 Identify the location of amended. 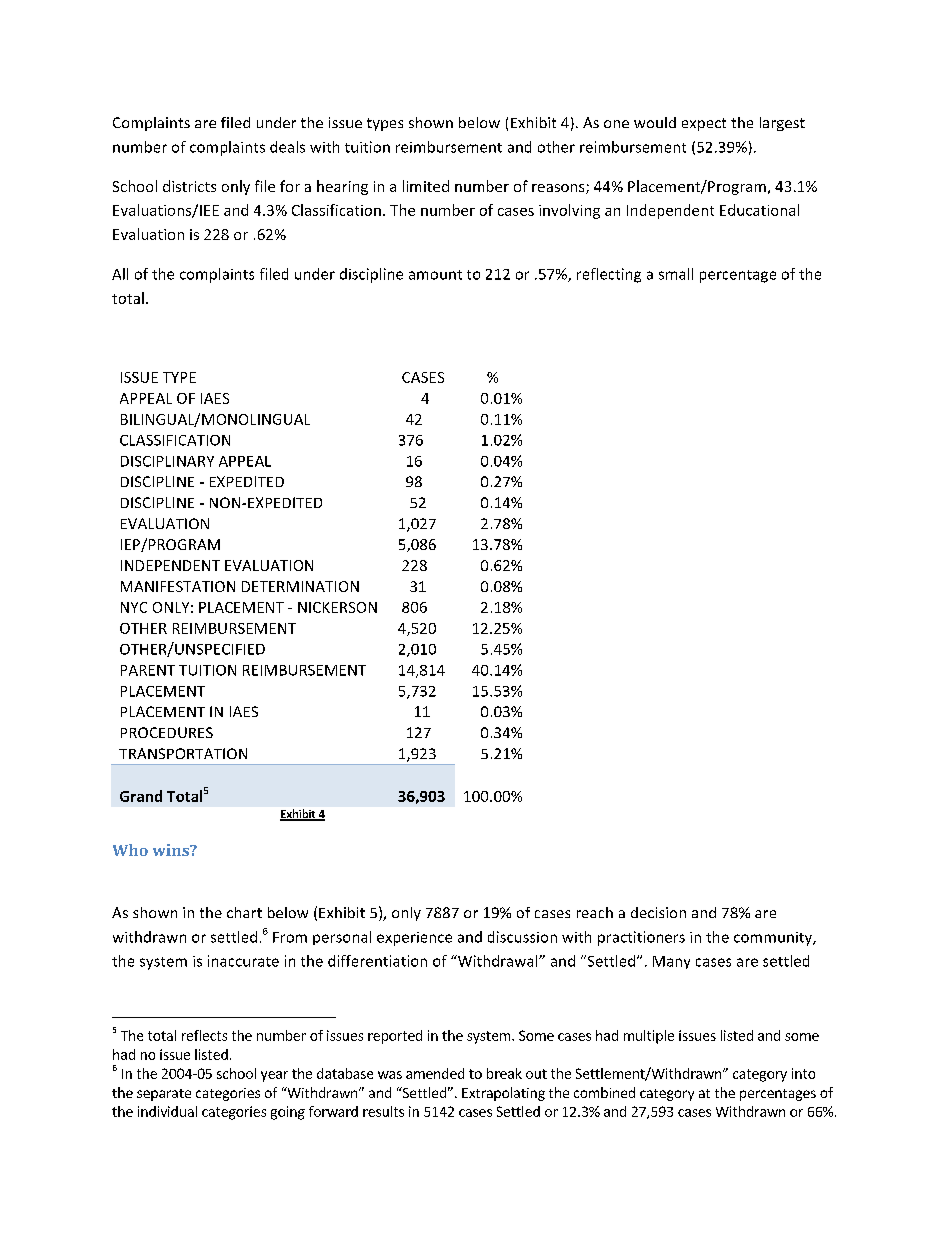
(435, 1073).
